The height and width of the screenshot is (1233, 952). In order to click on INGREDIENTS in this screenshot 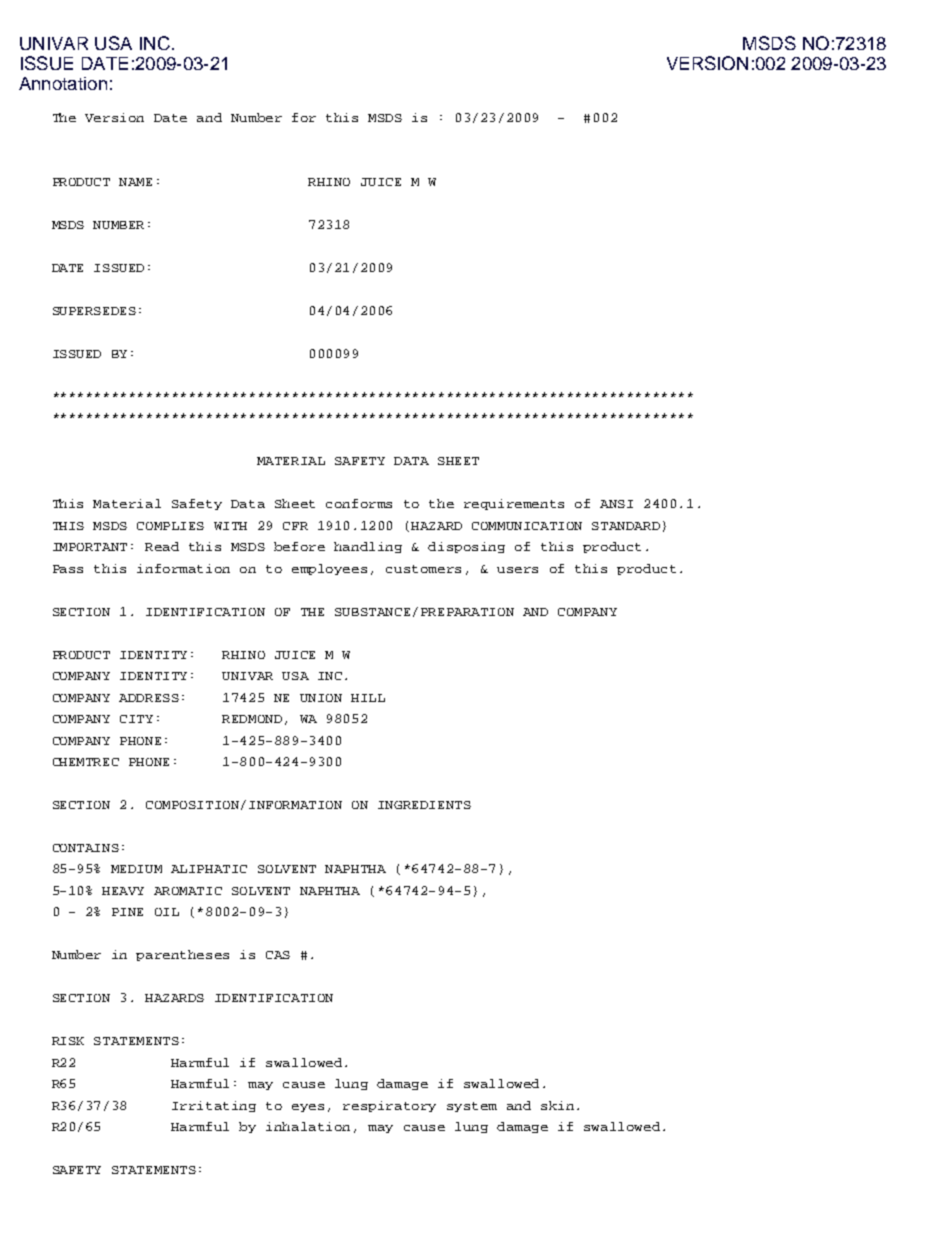, I will do `click(424, 805)`.
